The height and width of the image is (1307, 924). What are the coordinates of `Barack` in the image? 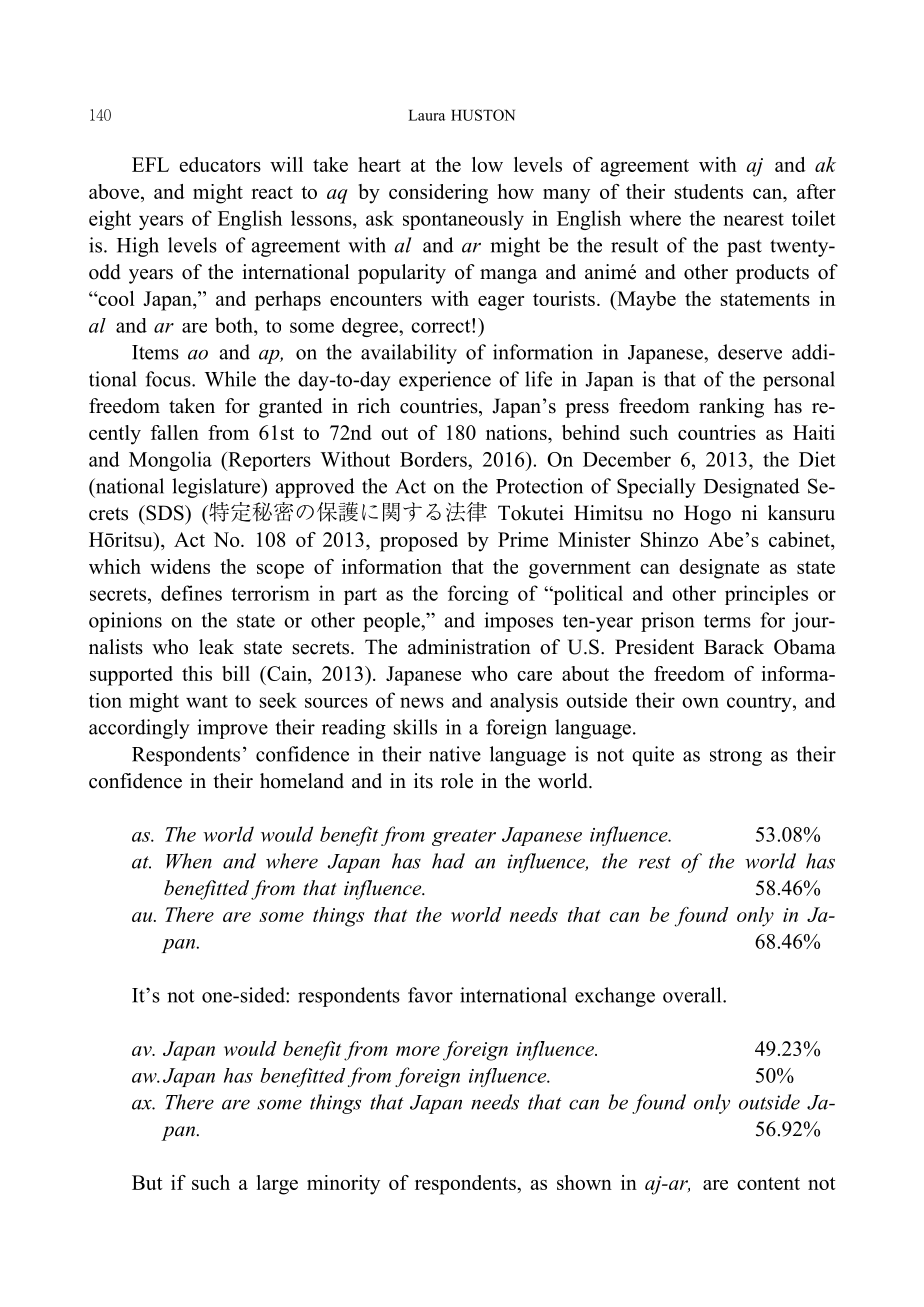 It's located at (734, 647).
